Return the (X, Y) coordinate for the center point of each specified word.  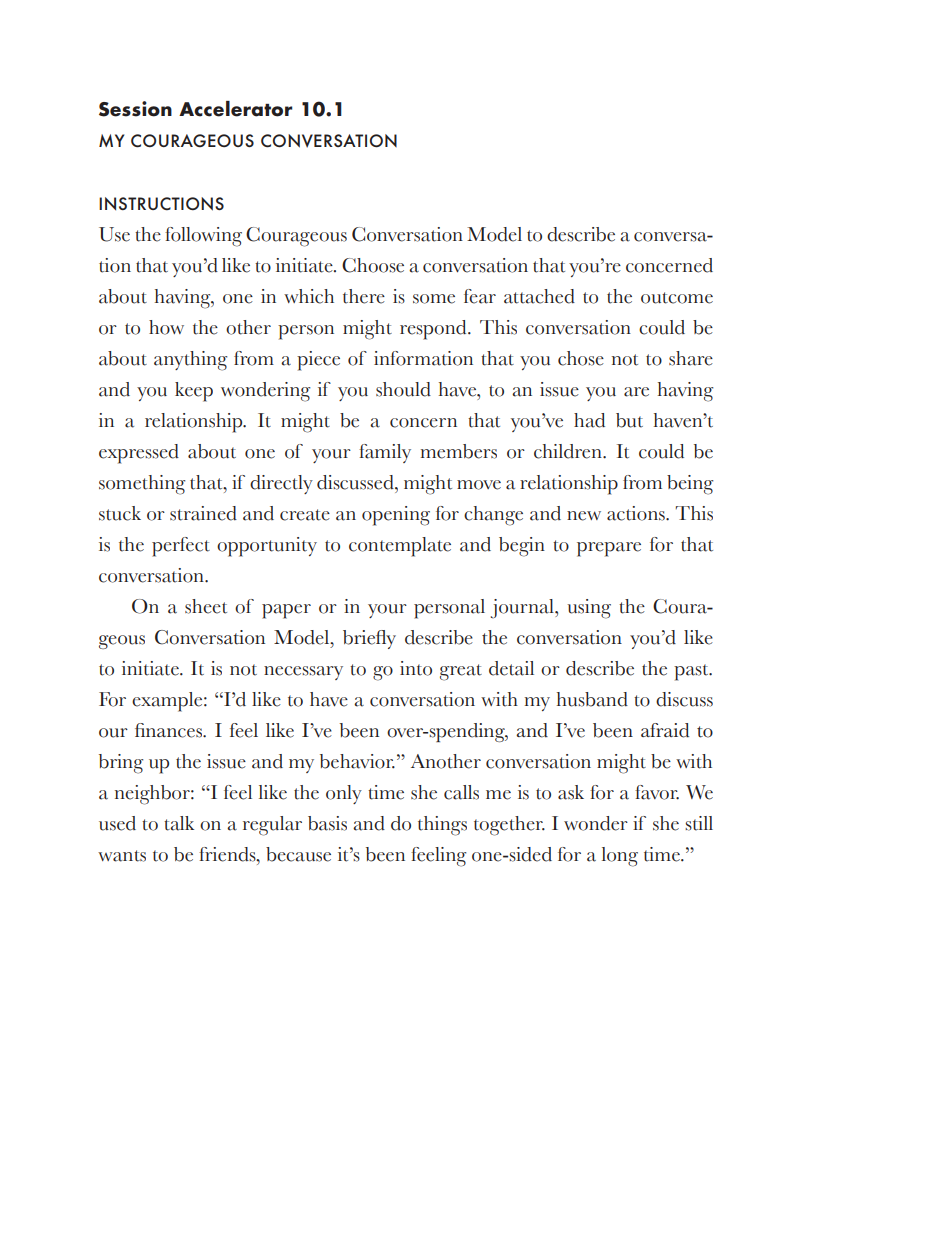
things (442, 826)
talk (179, 823)
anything (190, 361)
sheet (206, 606)
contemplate (400, 547)
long (620, 857)
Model (494, 234)
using (589, 609)
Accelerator (235, 109)
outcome (677, 298)
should (403, 389)
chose (581, 358)
